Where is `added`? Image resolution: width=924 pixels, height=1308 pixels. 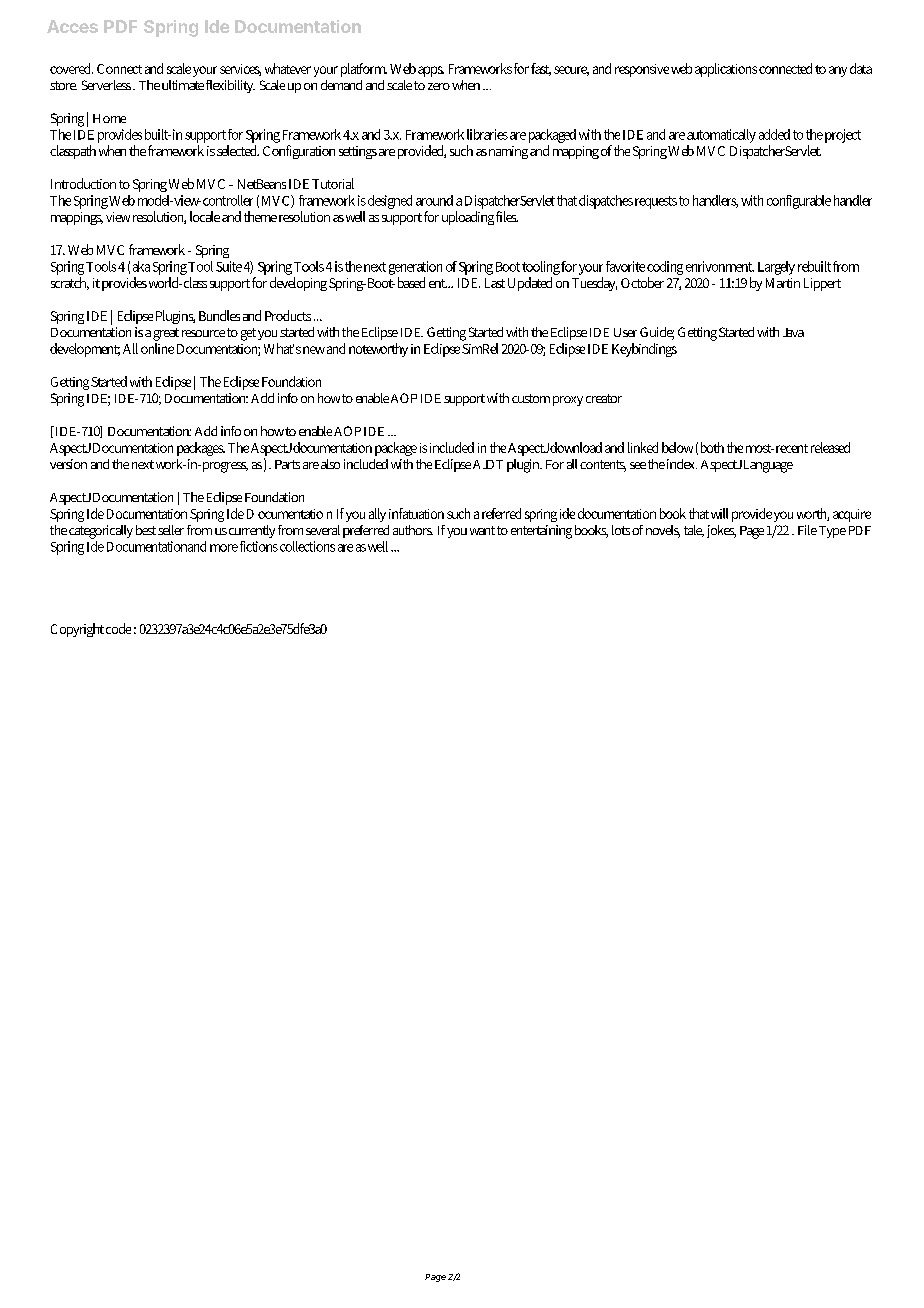 added is located at coordinates (774, 134).
